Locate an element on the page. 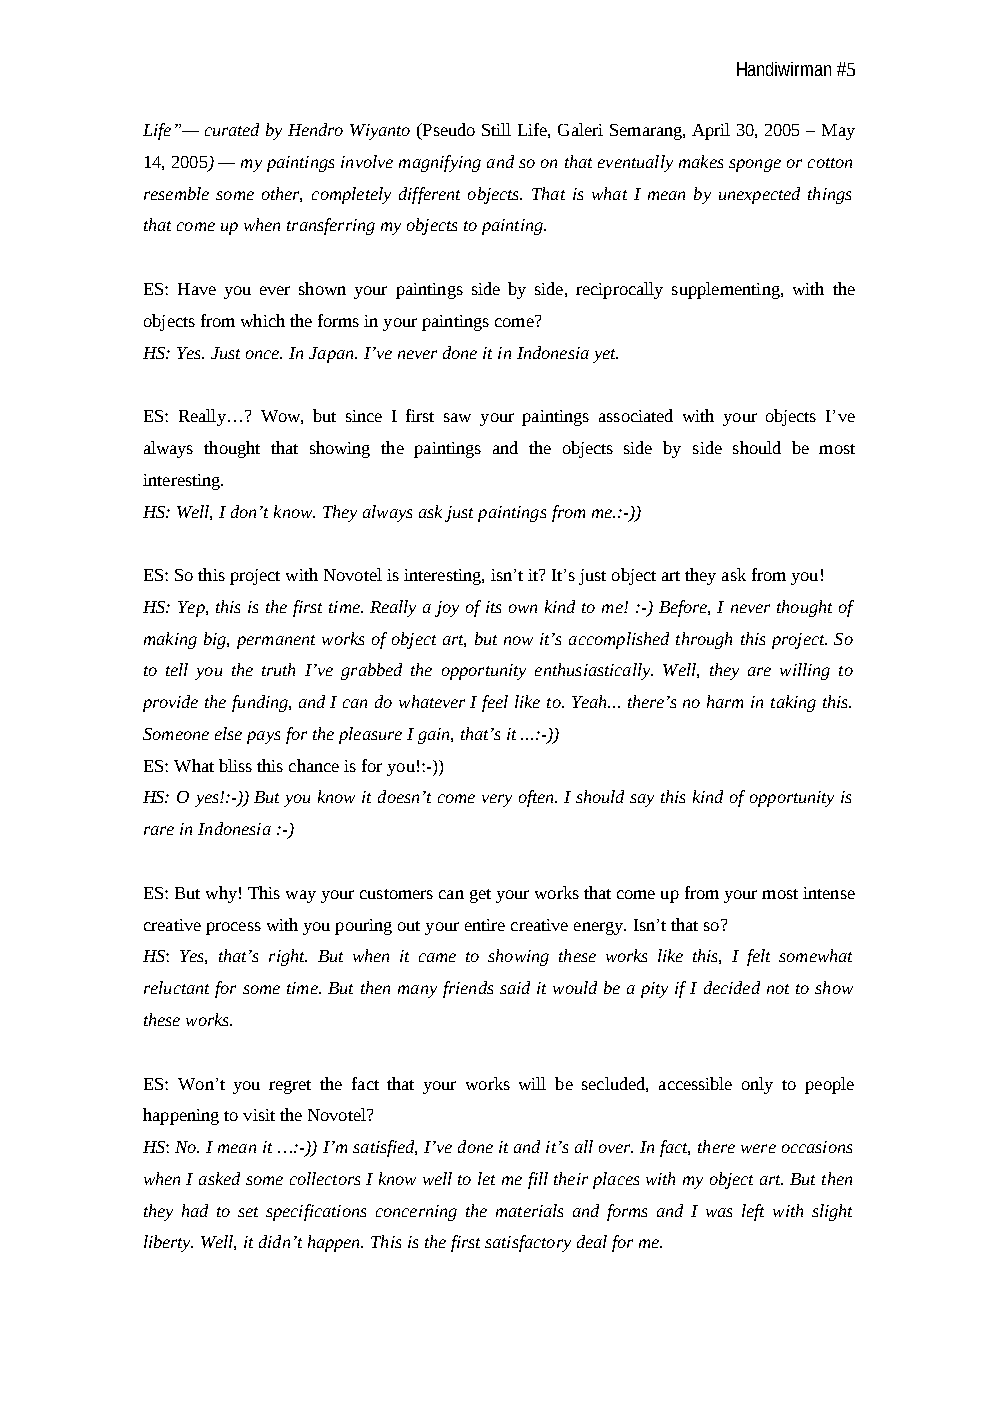 Image resolution: width=998 pixels, height=1412 pixels. saw is located at coordinates (457, 417).
